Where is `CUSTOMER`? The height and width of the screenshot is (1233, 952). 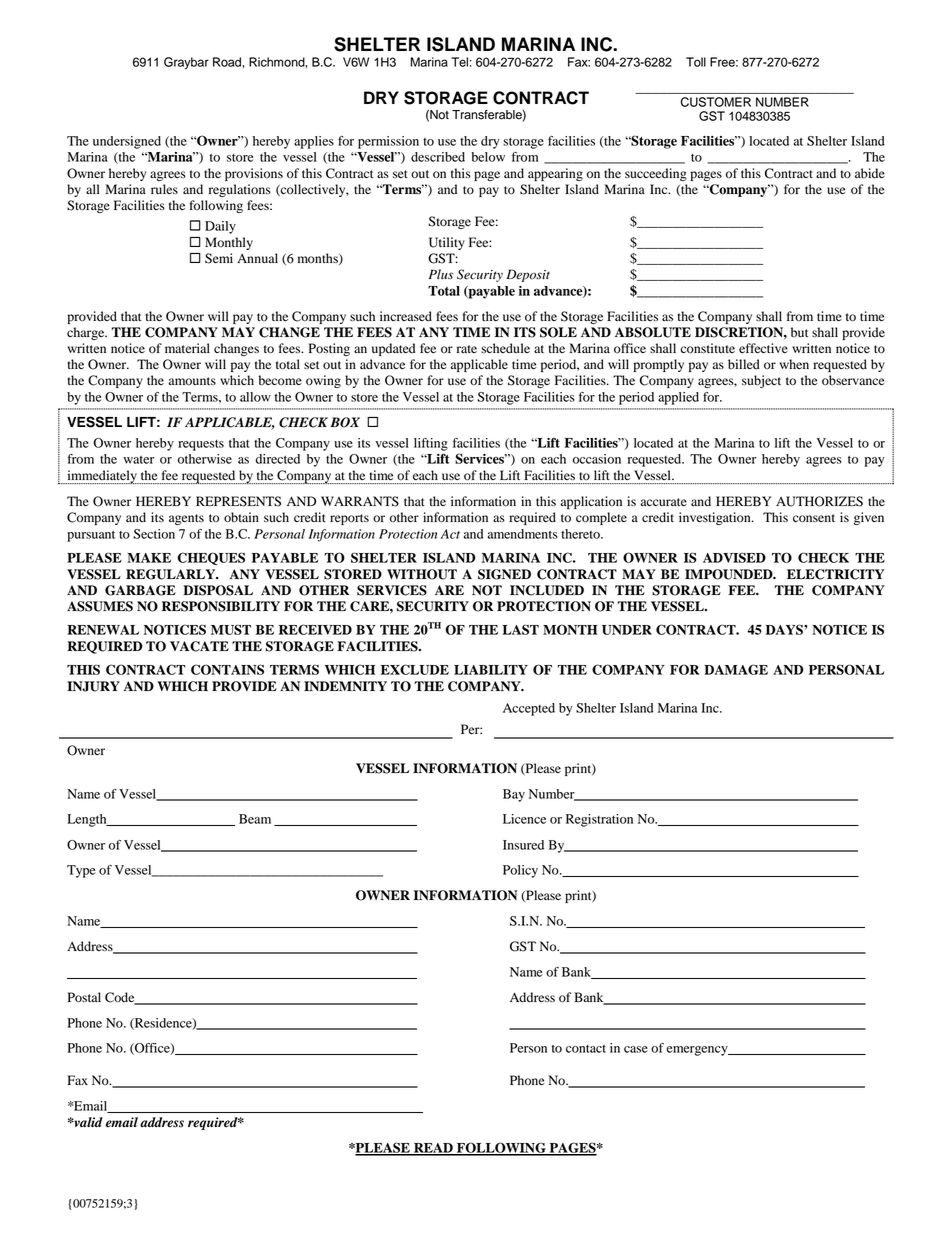
CUSTOMER is located at coordinates (716, 102).
